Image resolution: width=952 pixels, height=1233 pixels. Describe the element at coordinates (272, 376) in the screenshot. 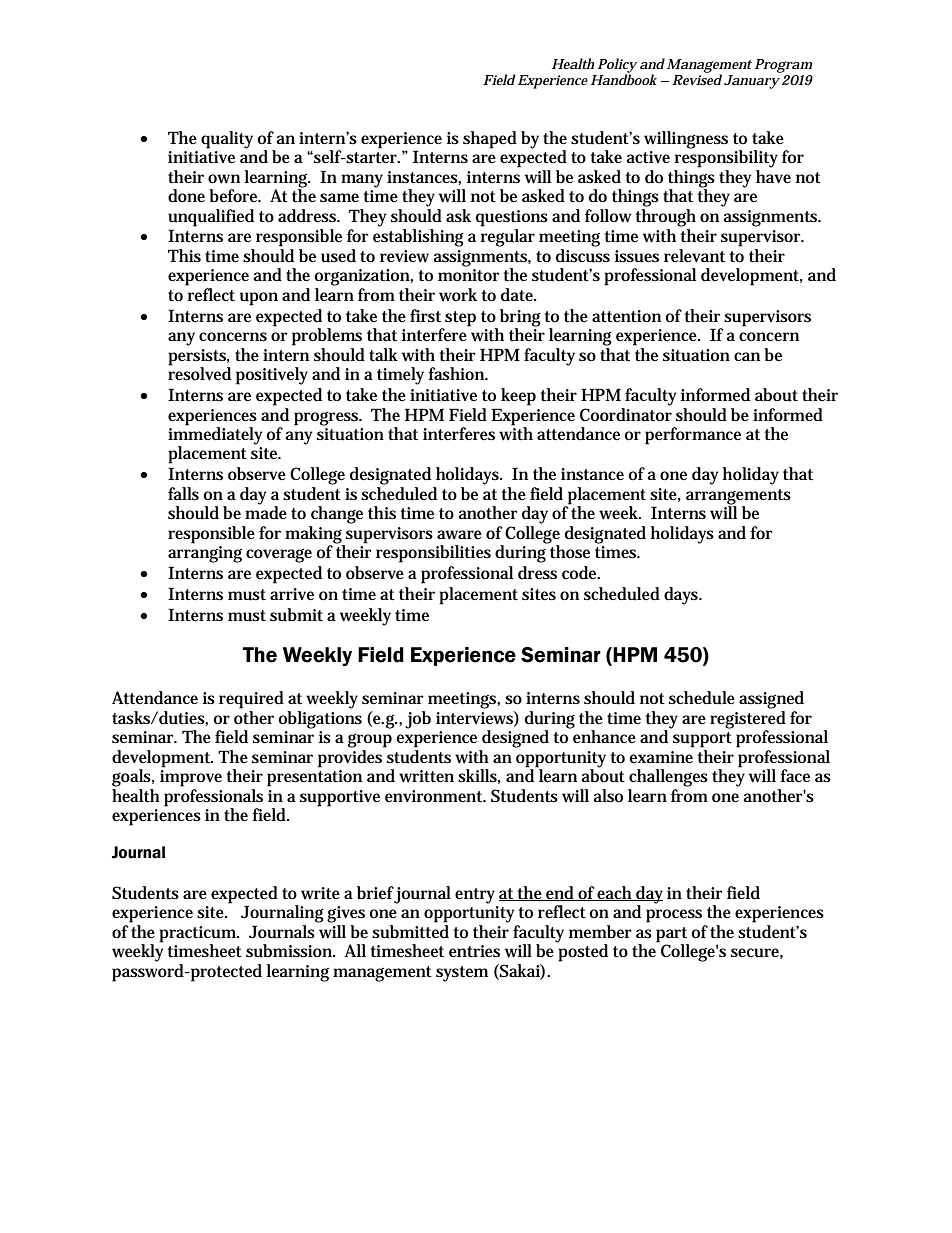

I see `positively` at that location.
